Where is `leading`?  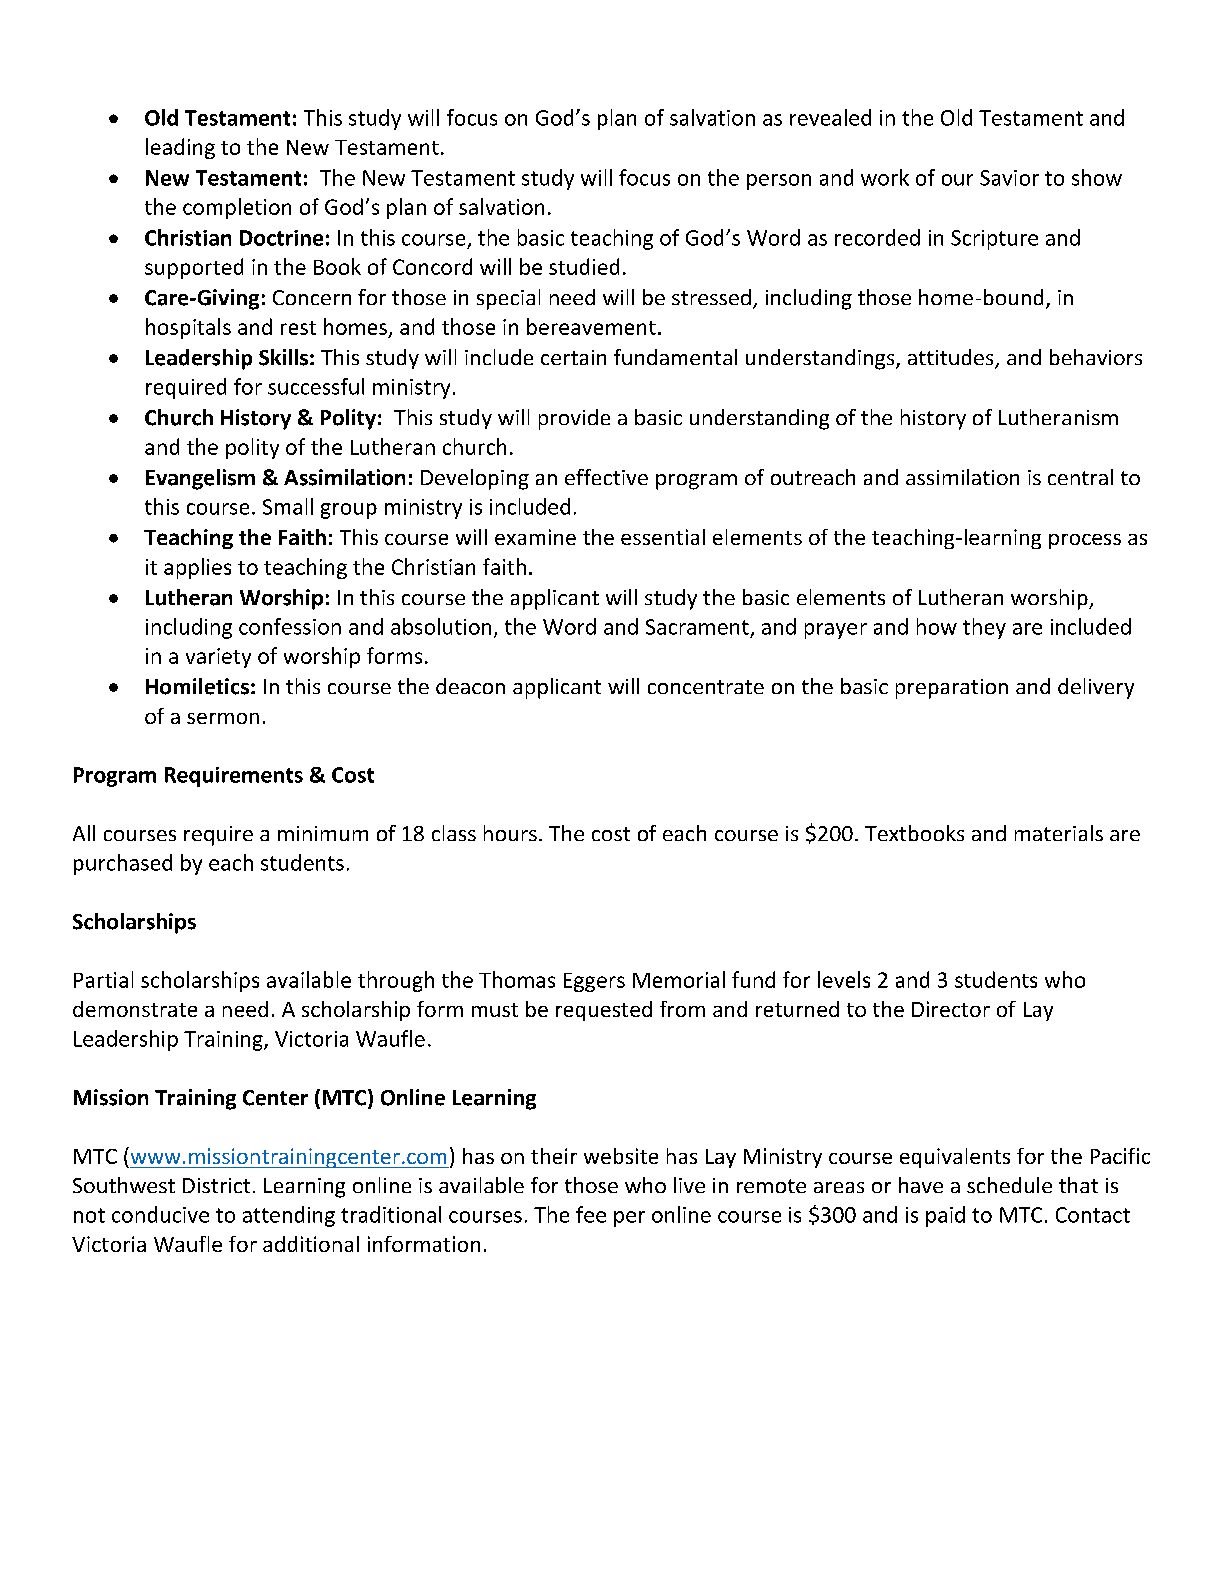
leading is located at coordinates (180, 148).
